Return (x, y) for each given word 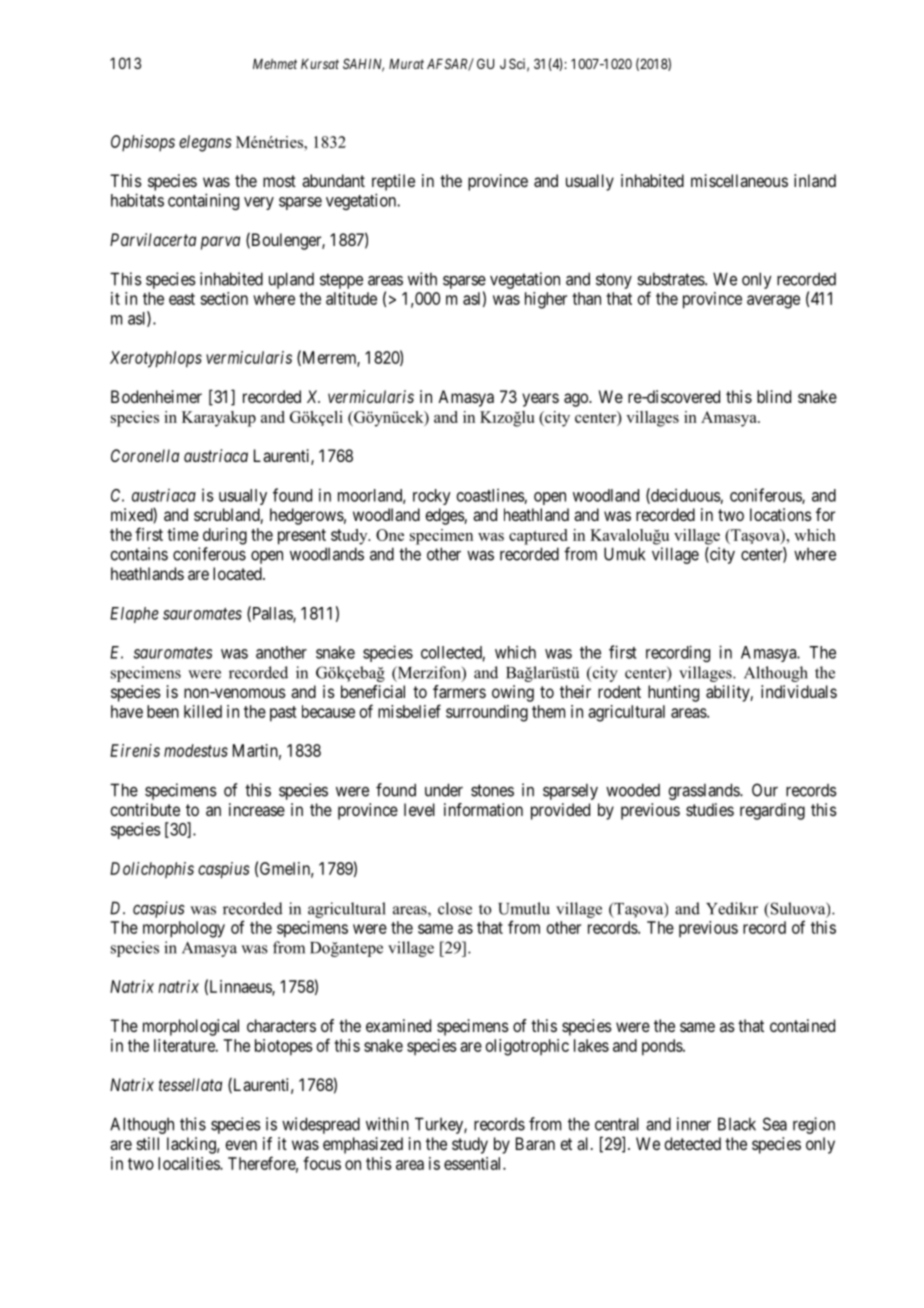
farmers (459, 691)
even (241, 1145)
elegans (205, 143)
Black (737, 1124)
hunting (673, 693)
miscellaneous (739, 180)
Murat (406, 64)
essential (474, 1163)
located (238, 573)
